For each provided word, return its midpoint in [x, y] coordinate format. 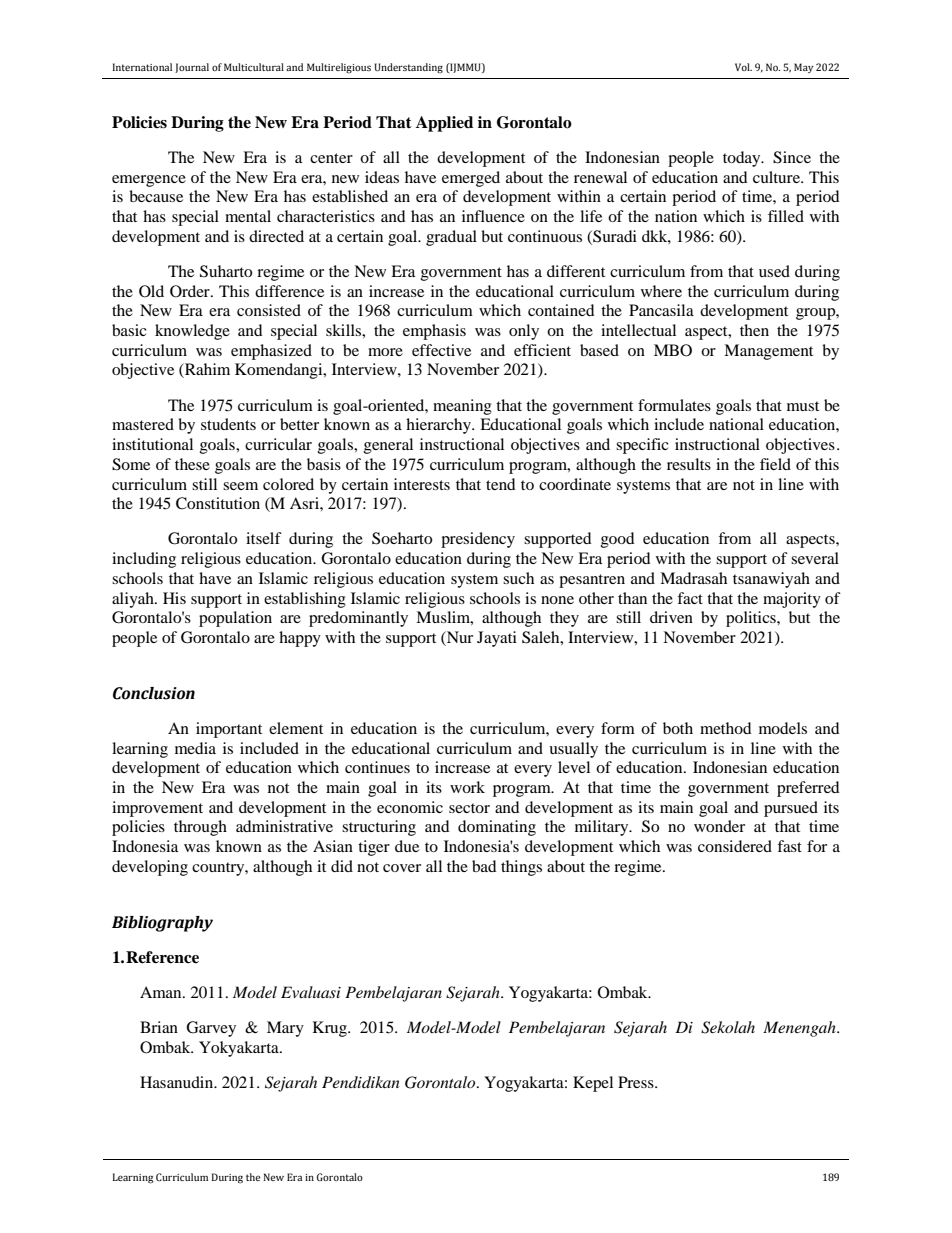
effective [441, 350]
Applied [444, 124]
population [235, 619]
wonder [719, 826]
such [518, 578]
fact [690, 598]
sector [469, 808]
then [754, 330]
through [200, 828]
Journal [192, 68]
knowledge [192, 332]
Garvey [211, 1029]
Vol [743, 67]
